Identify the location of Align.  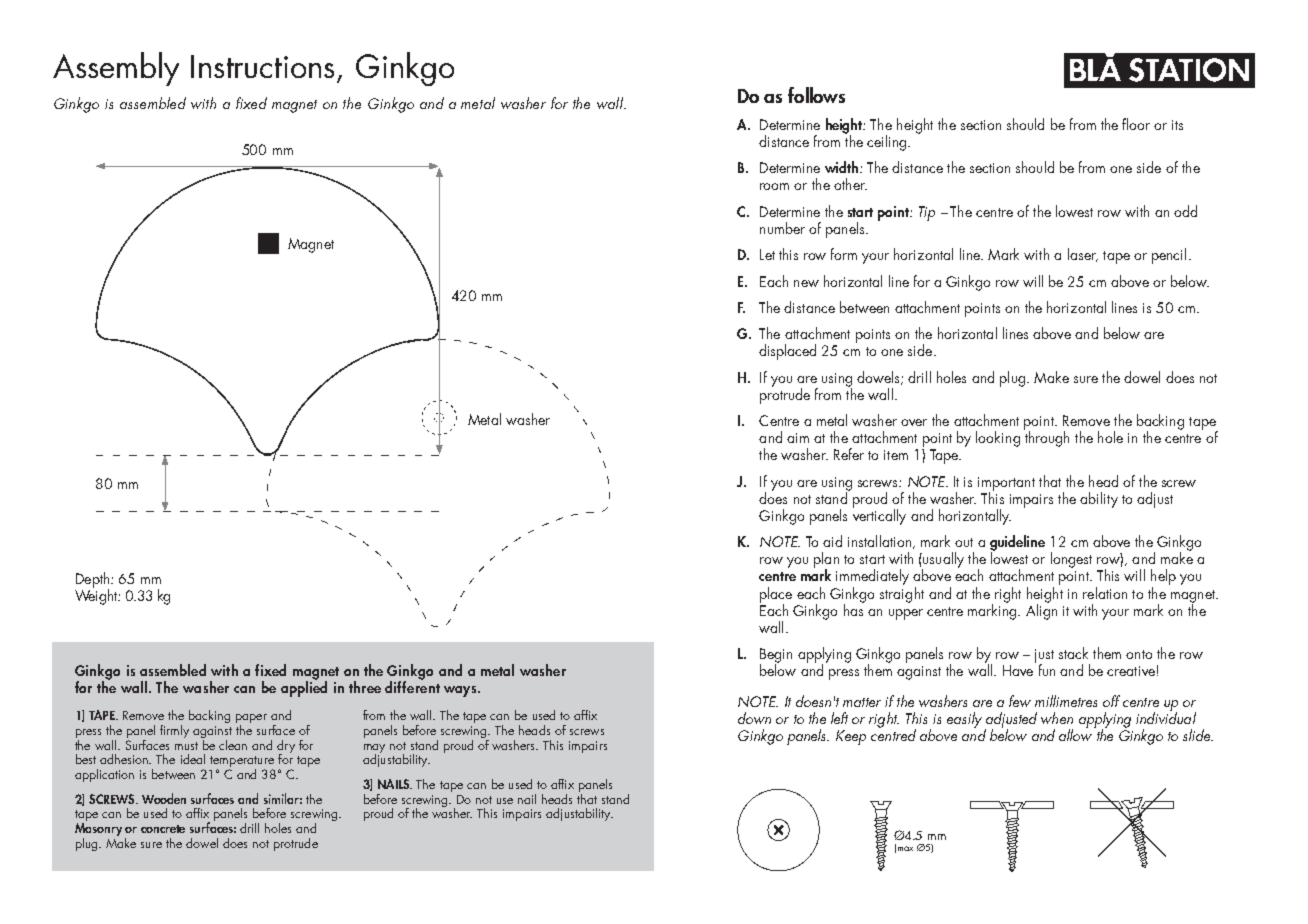
(1041, 611).
